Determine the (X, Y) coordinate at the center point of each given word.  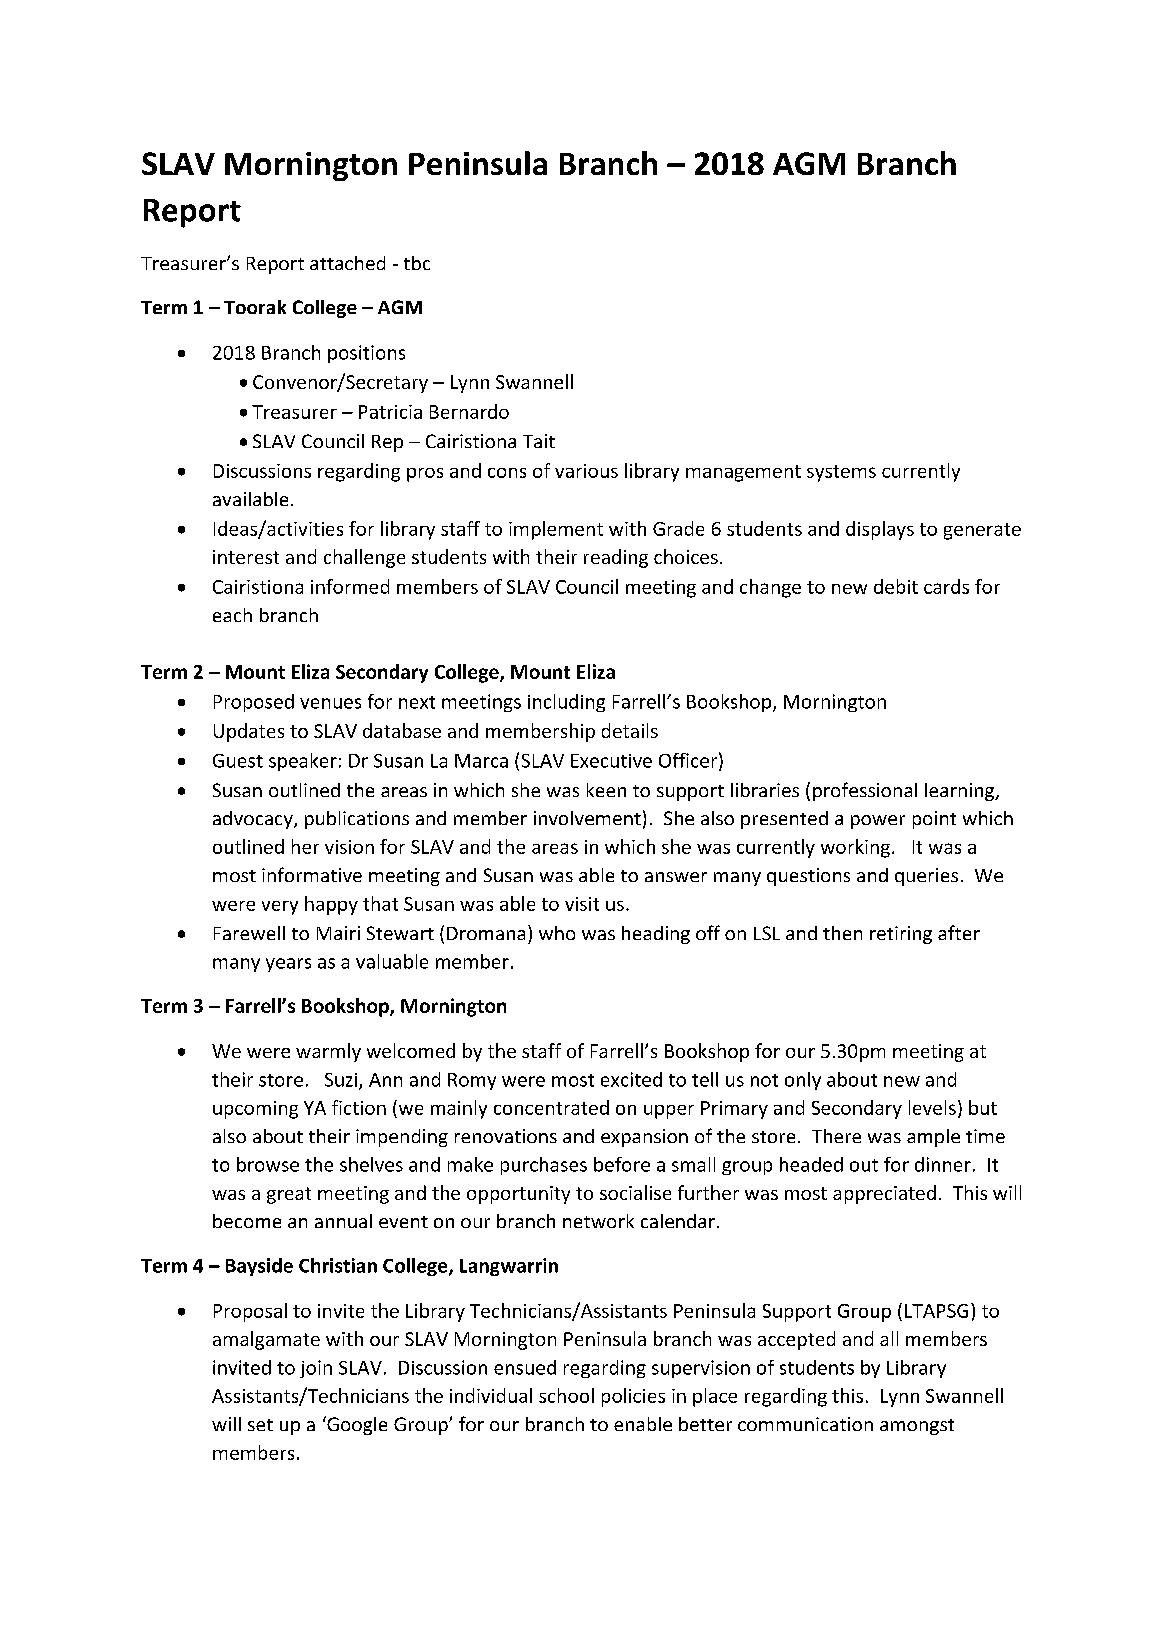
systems (841, 473)
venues (330, 703)
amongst (917, 1427)
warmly (328, 1052)
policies (633, 1397)
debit (896, 586)
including (566, 703)
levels (932, 1107)
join (316, 1369)
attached (347, 263)
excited (631, 1079)
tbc (417, 263)
